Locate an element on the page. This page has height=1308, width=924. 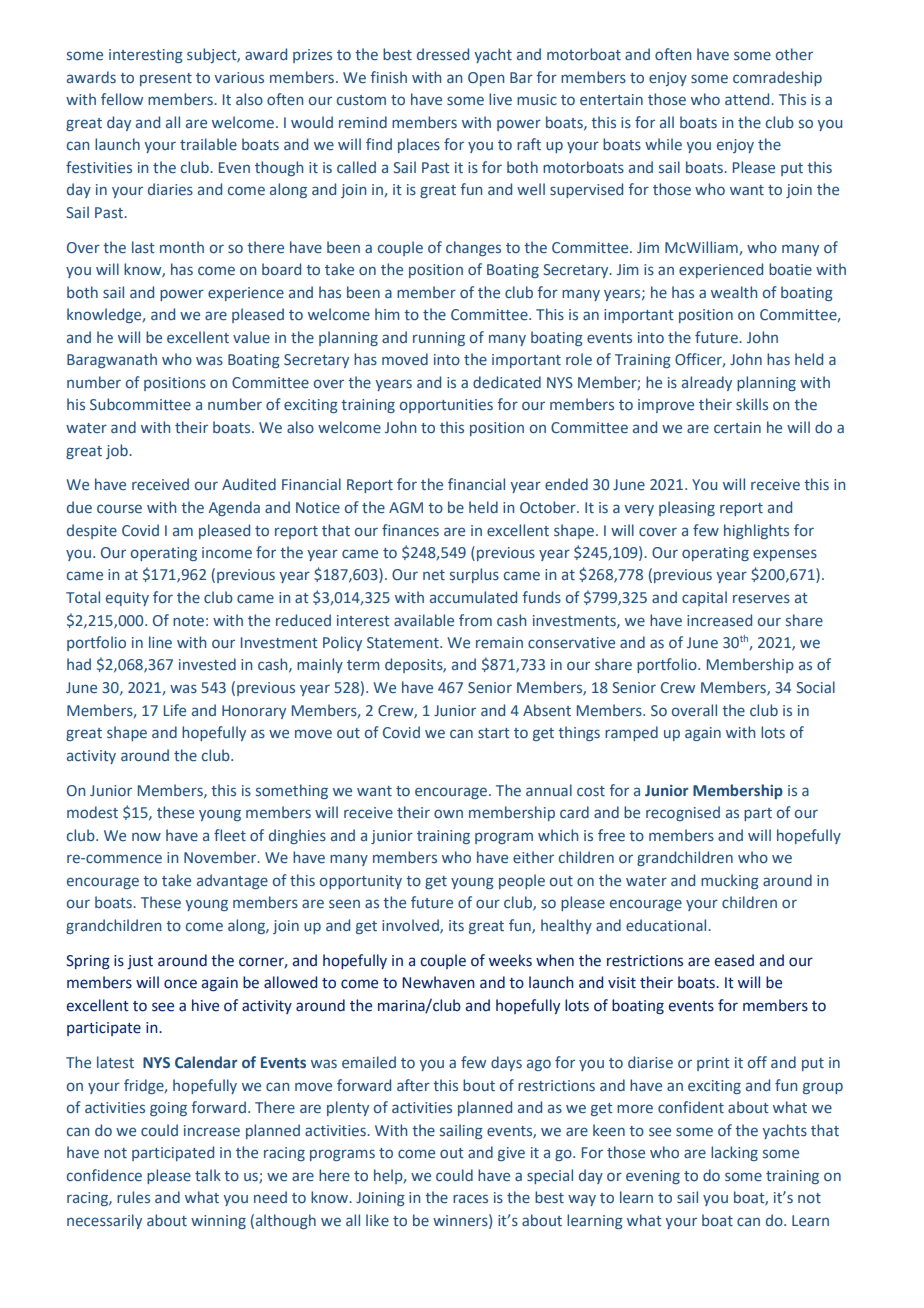
own is located at coordinates (448, 813).
